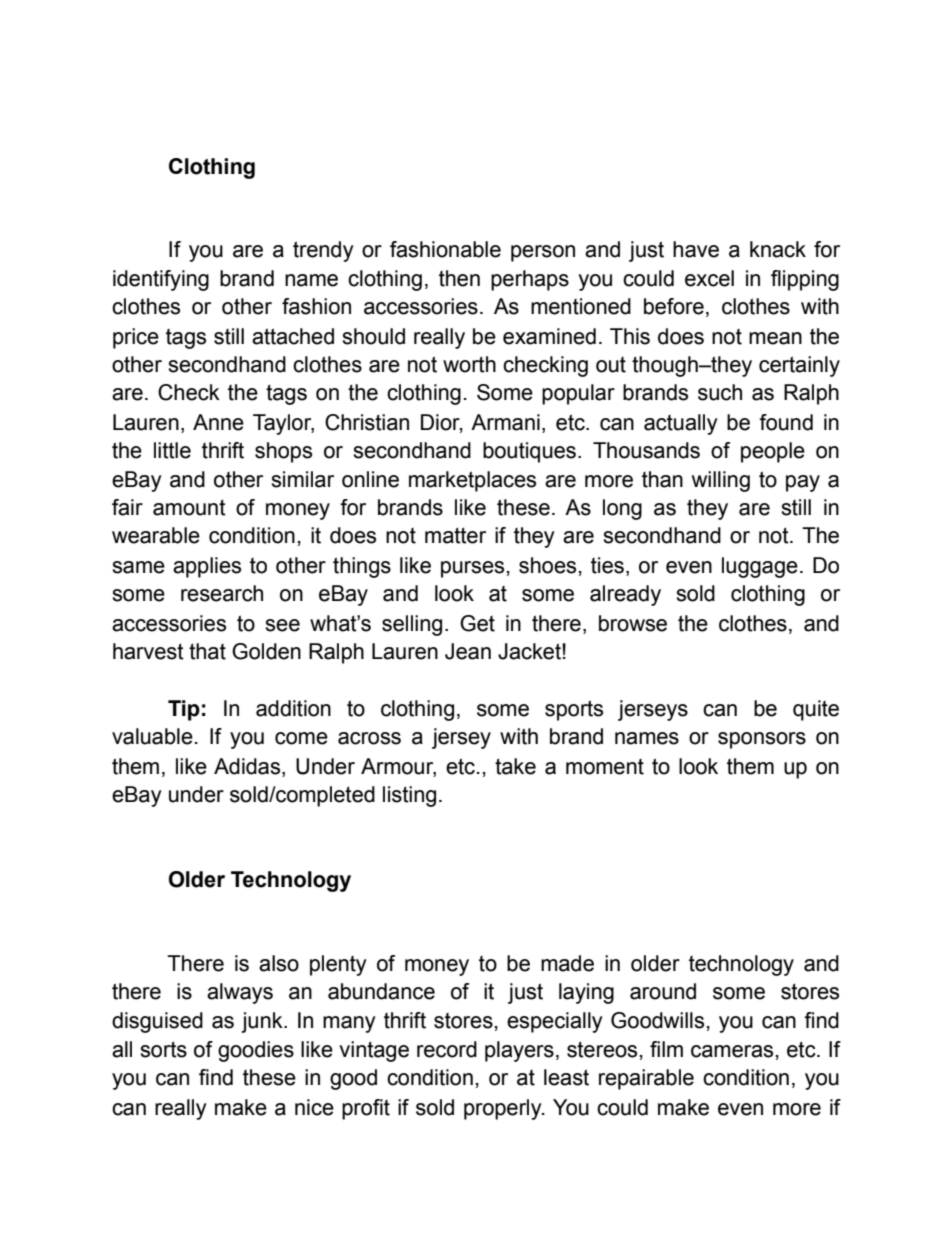 This image has width=952, height=1233. Describe the element at coordinates (762, 740) in the image. I see `sponsors` at that location.
